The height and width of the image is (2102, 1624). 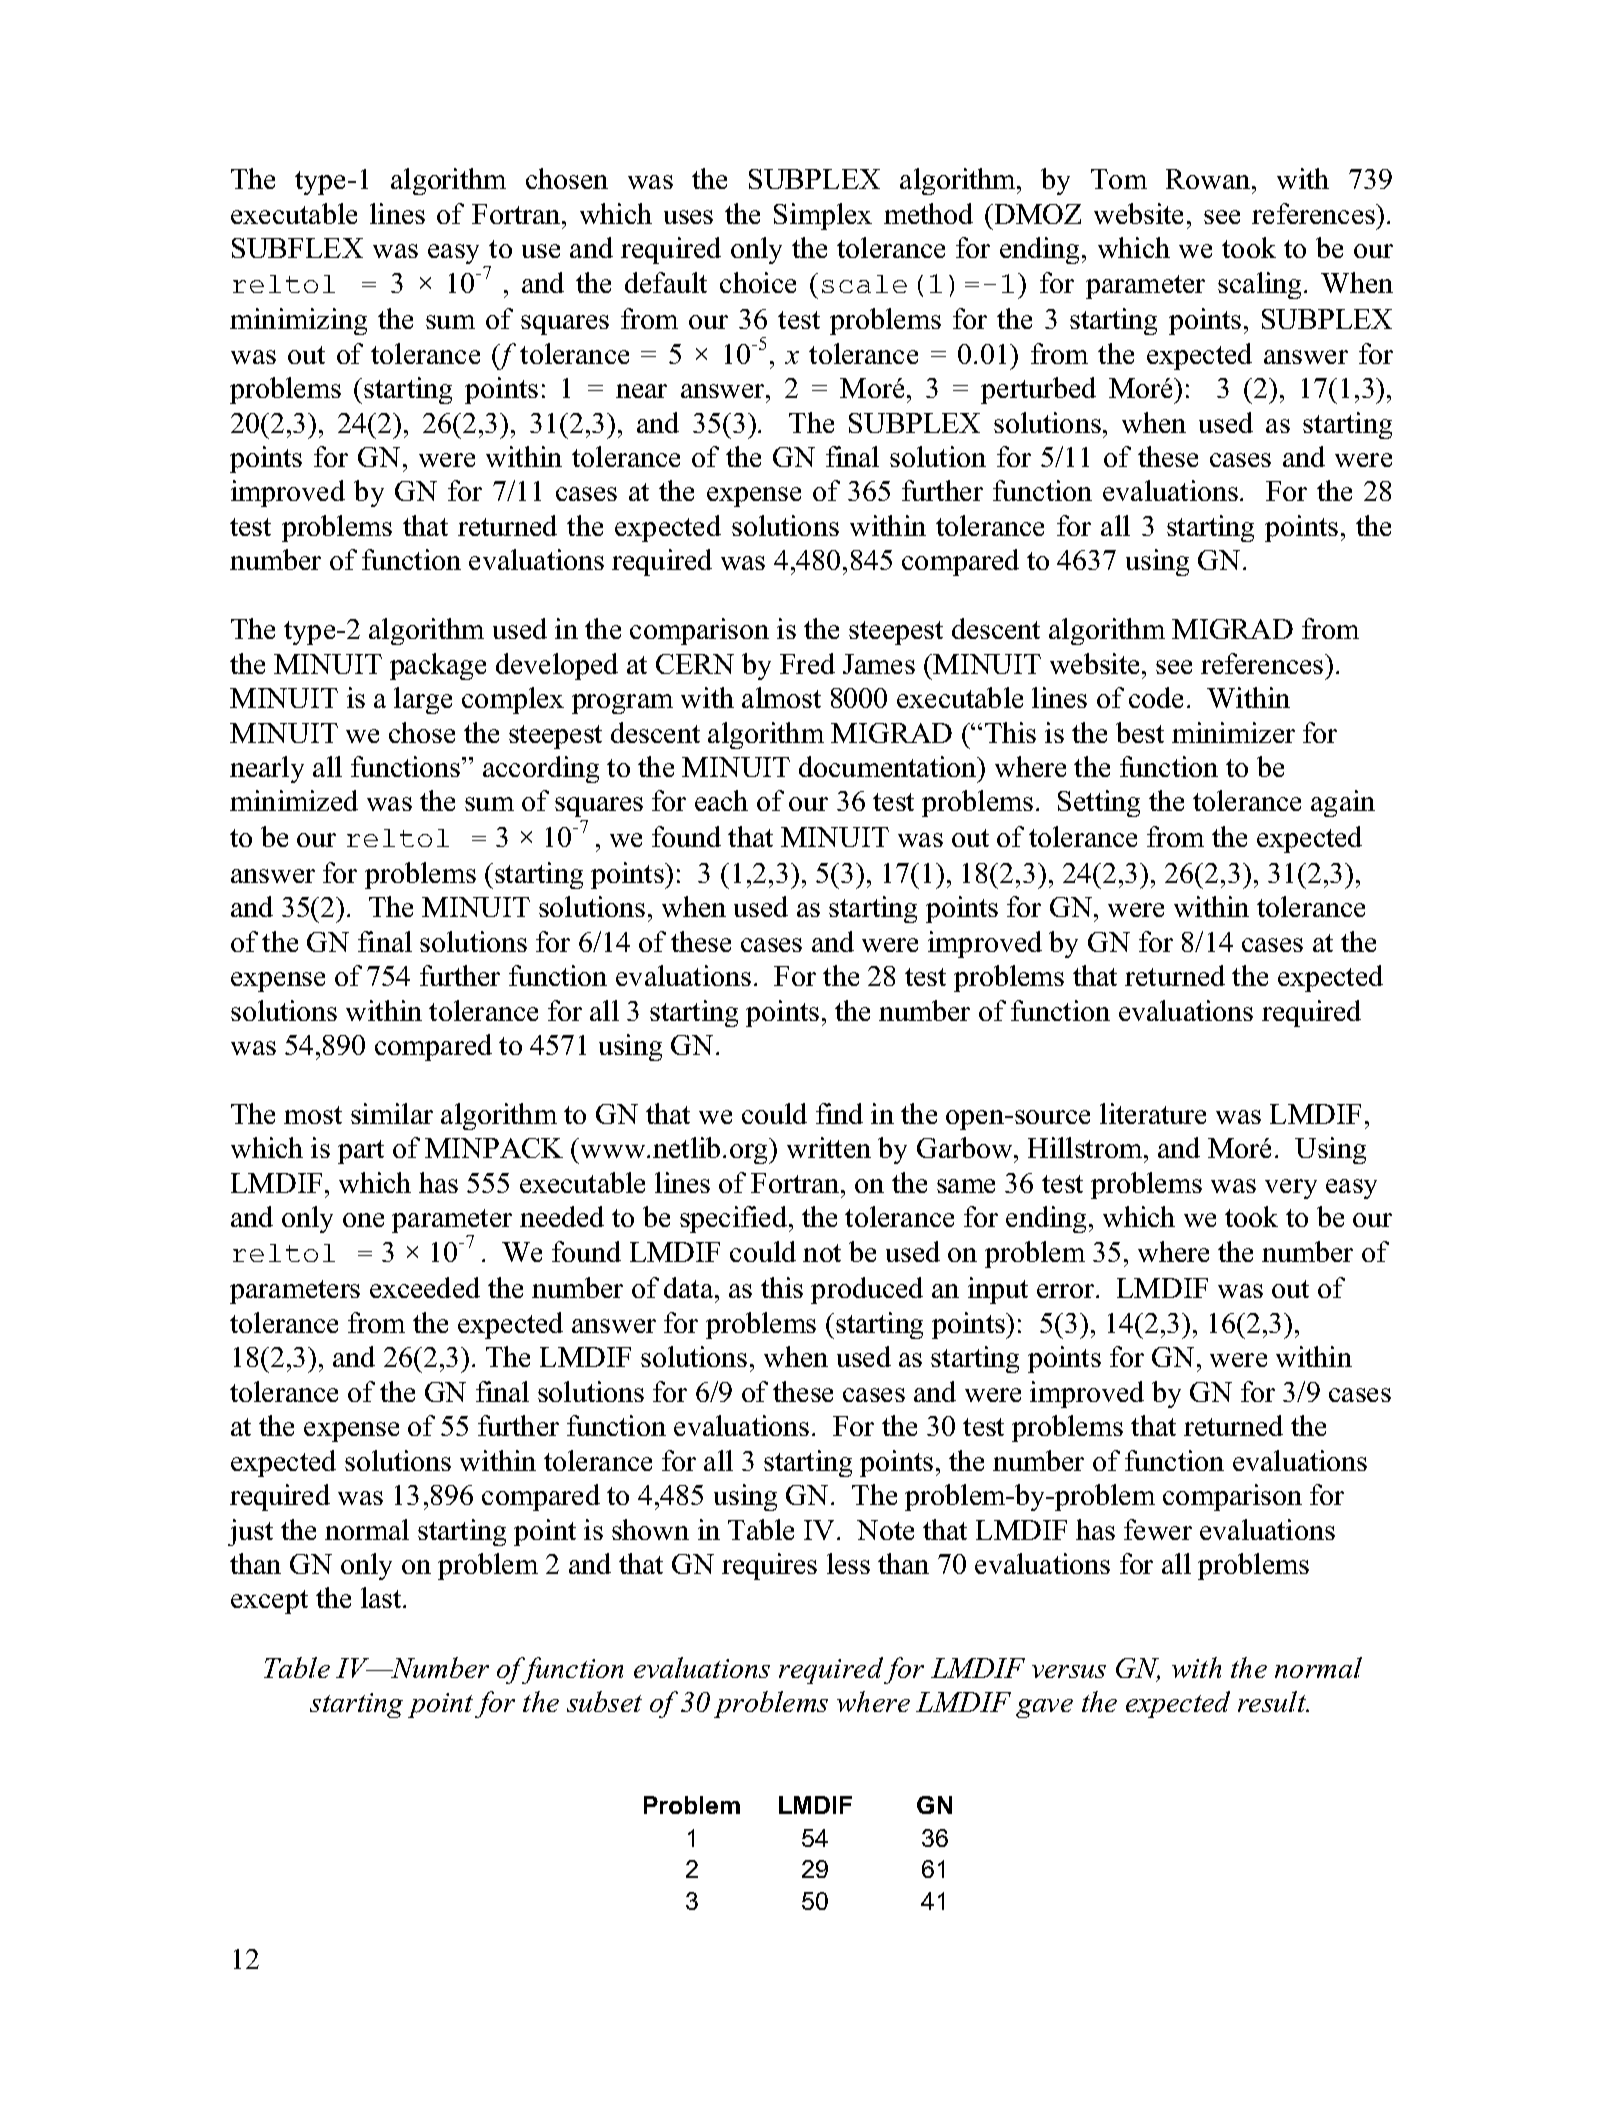 I want to click on code, so click(x=1156, y=697).
